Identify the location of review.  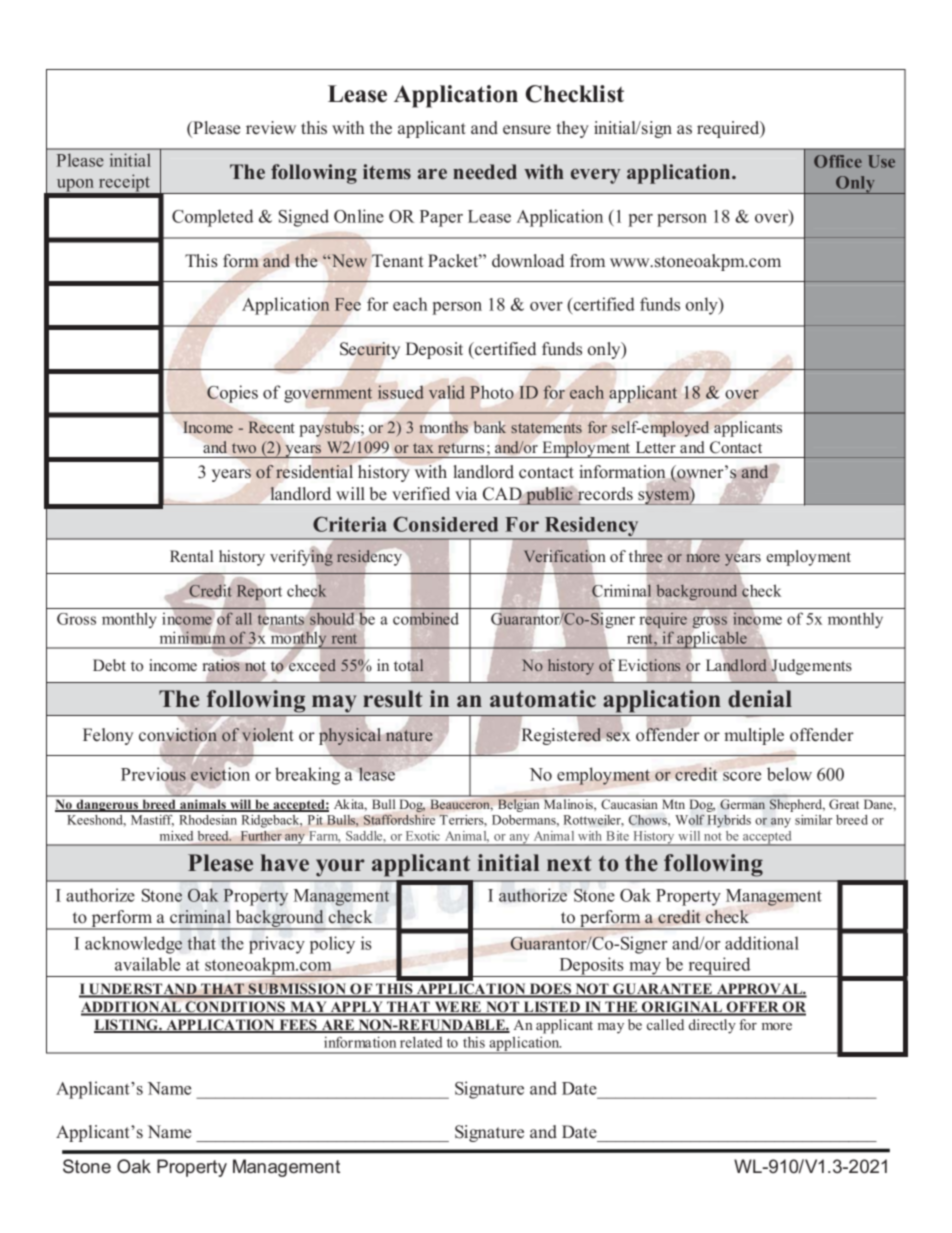
(271, 128).
